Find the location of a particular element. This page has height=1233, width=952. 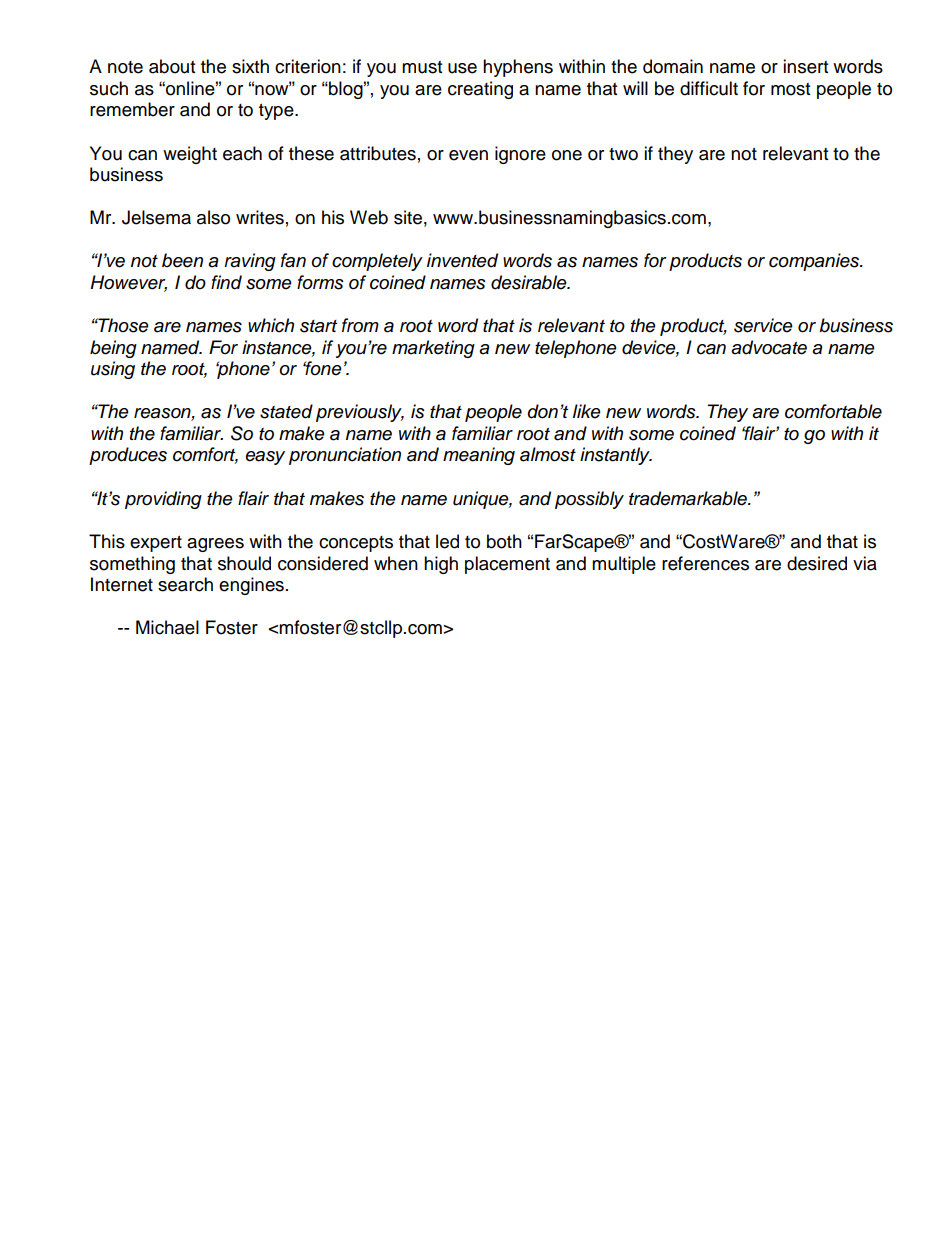

being is located at coordinates (113, 349).
